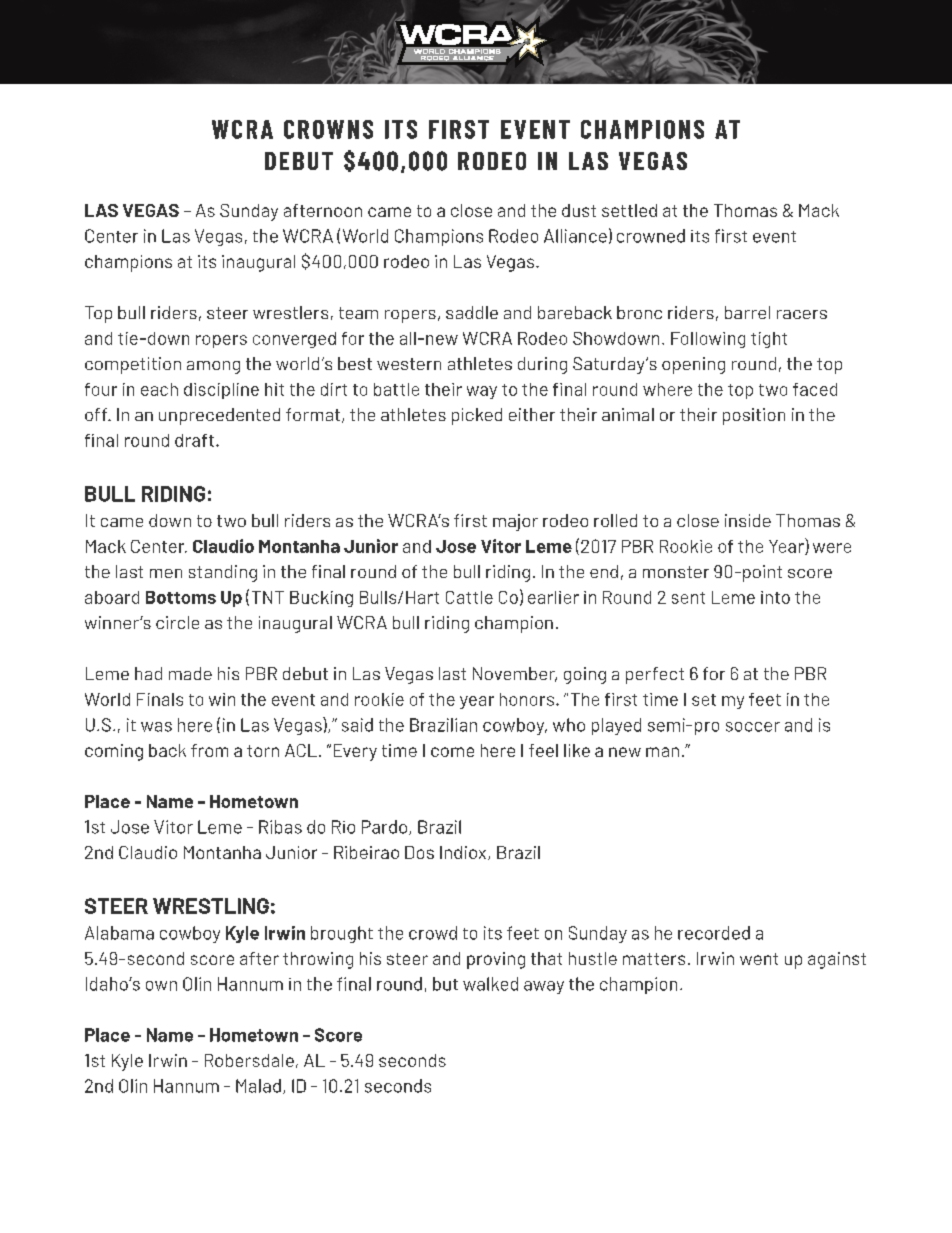 The height and width of the screenshot is (1233, 952). I want to click on proving, so click(496, 960).
